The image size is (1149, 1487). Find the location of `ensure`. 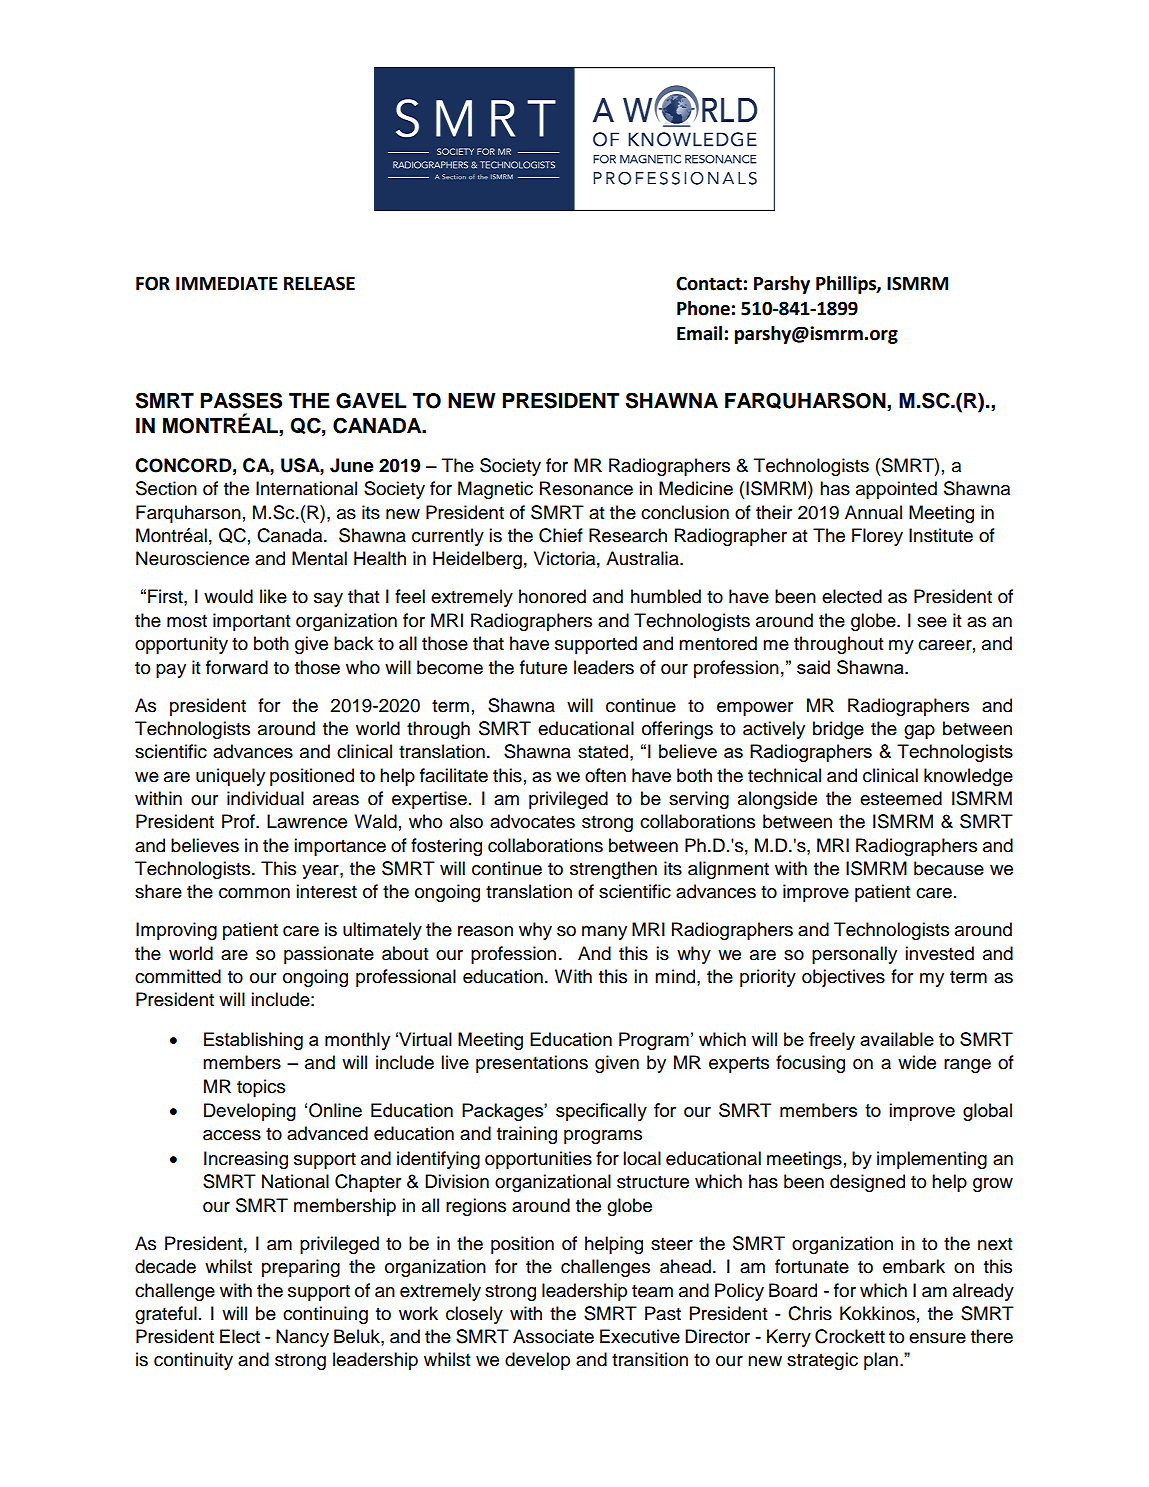

ensure is located at coordinates (937, 1338).
